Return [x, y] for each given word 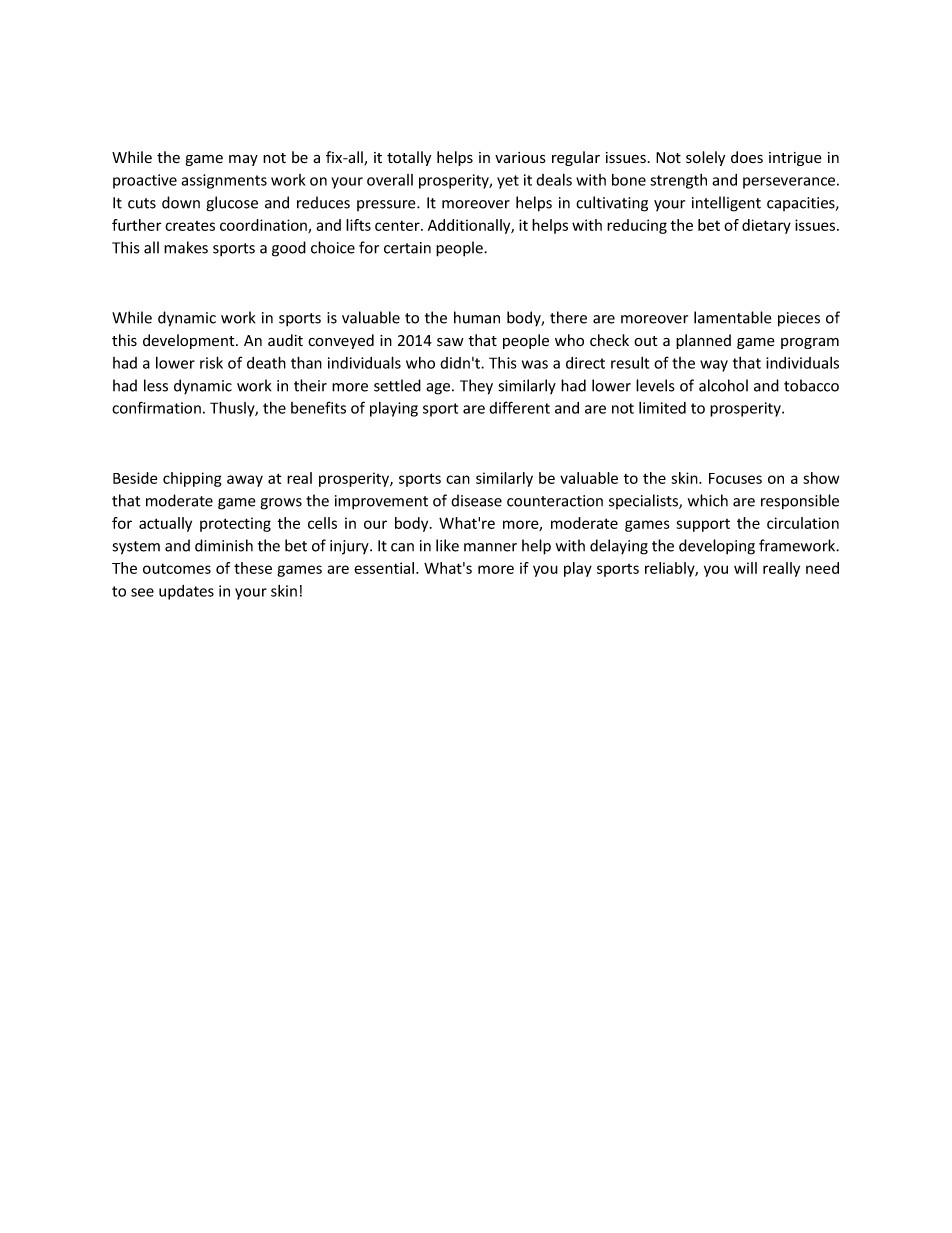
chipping [192, 479]
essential [385, 568]
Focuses [735, 478]
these [253, 568]
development [190, 341]
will [745, 568]
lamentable [733, 317]
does [747, 157]
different [519, 407]
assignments [224, 181]
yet [508, 182]
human [477, 317]
